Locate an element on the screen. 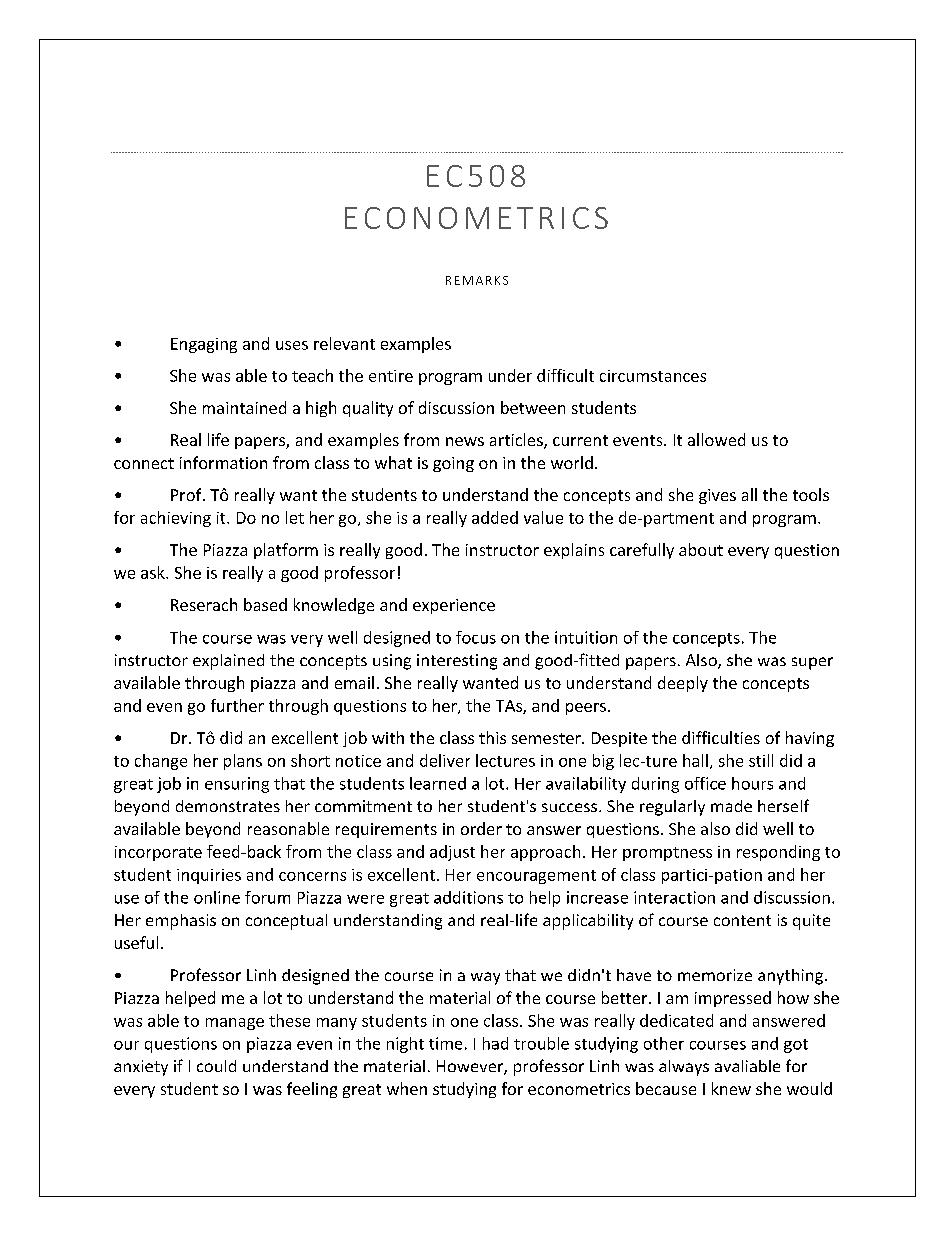 The image size is (952, 1233). Engaging is located at coordinates (204, 345).
